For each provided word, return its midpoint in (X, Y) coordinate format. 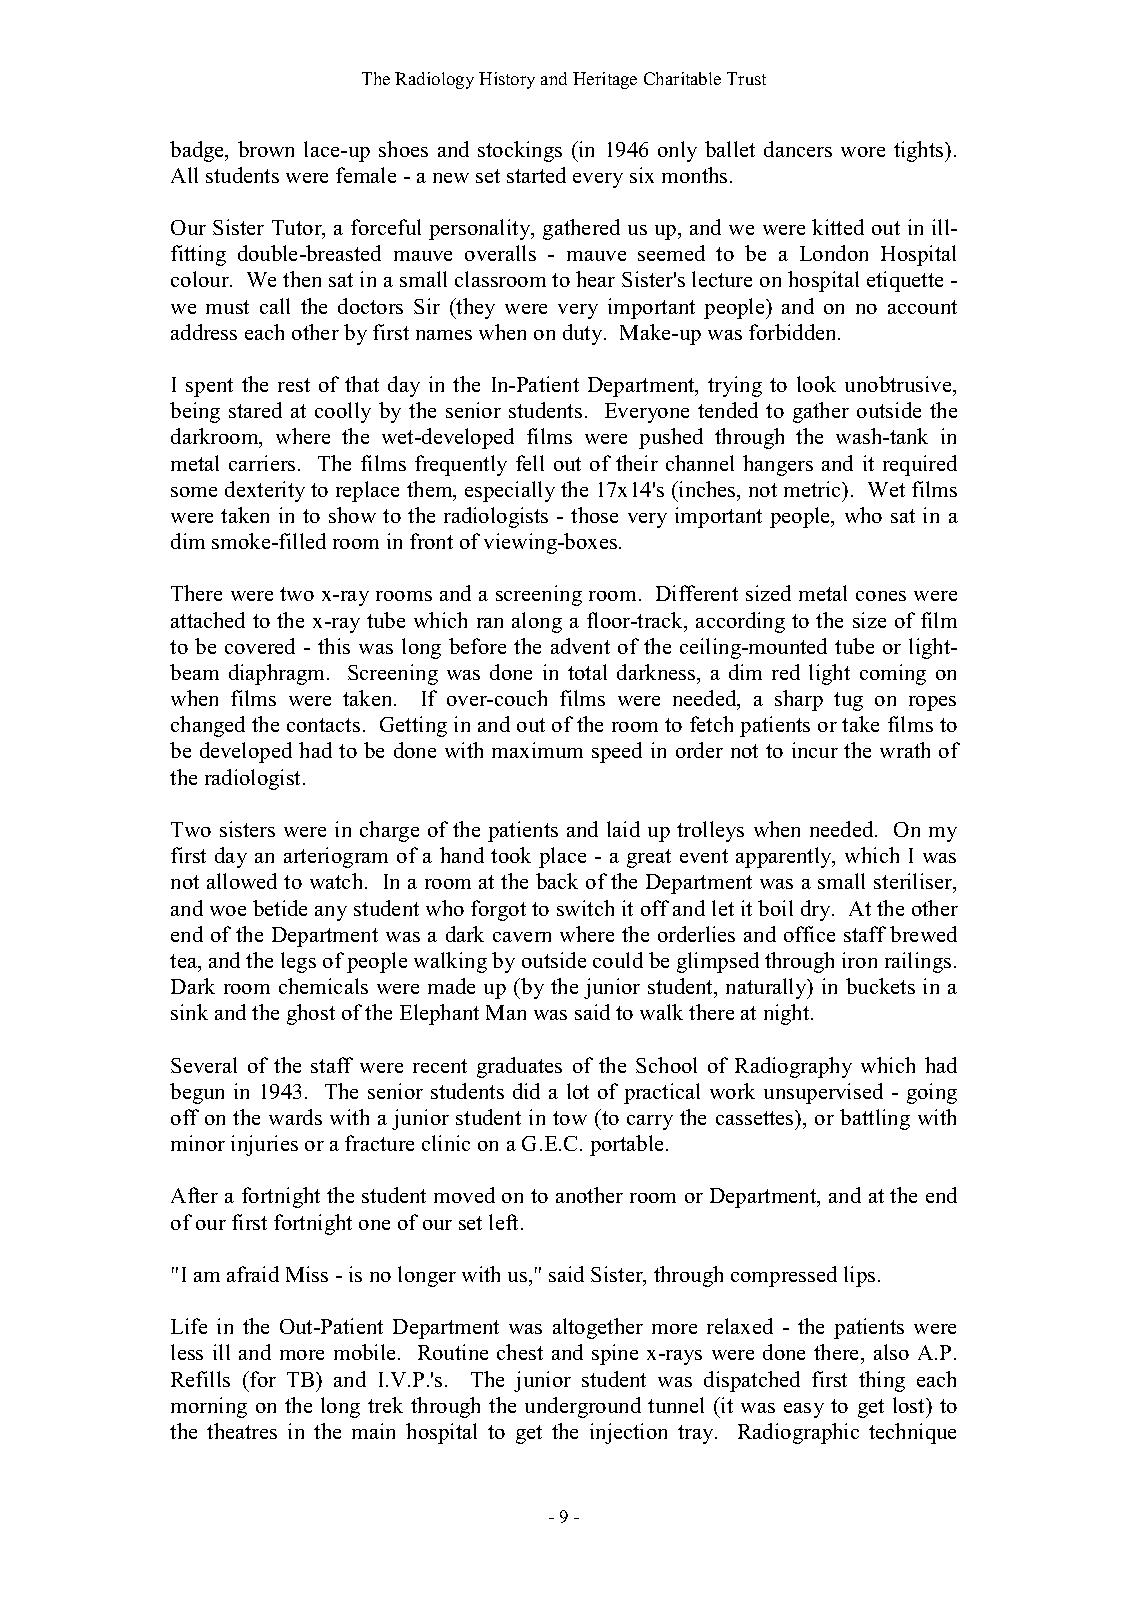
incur (815, 750)
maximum (537, 750)
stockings (520, 151)
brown (266, 149)
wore (863, 152)
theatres (242, 1431)
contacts (323, 725)
